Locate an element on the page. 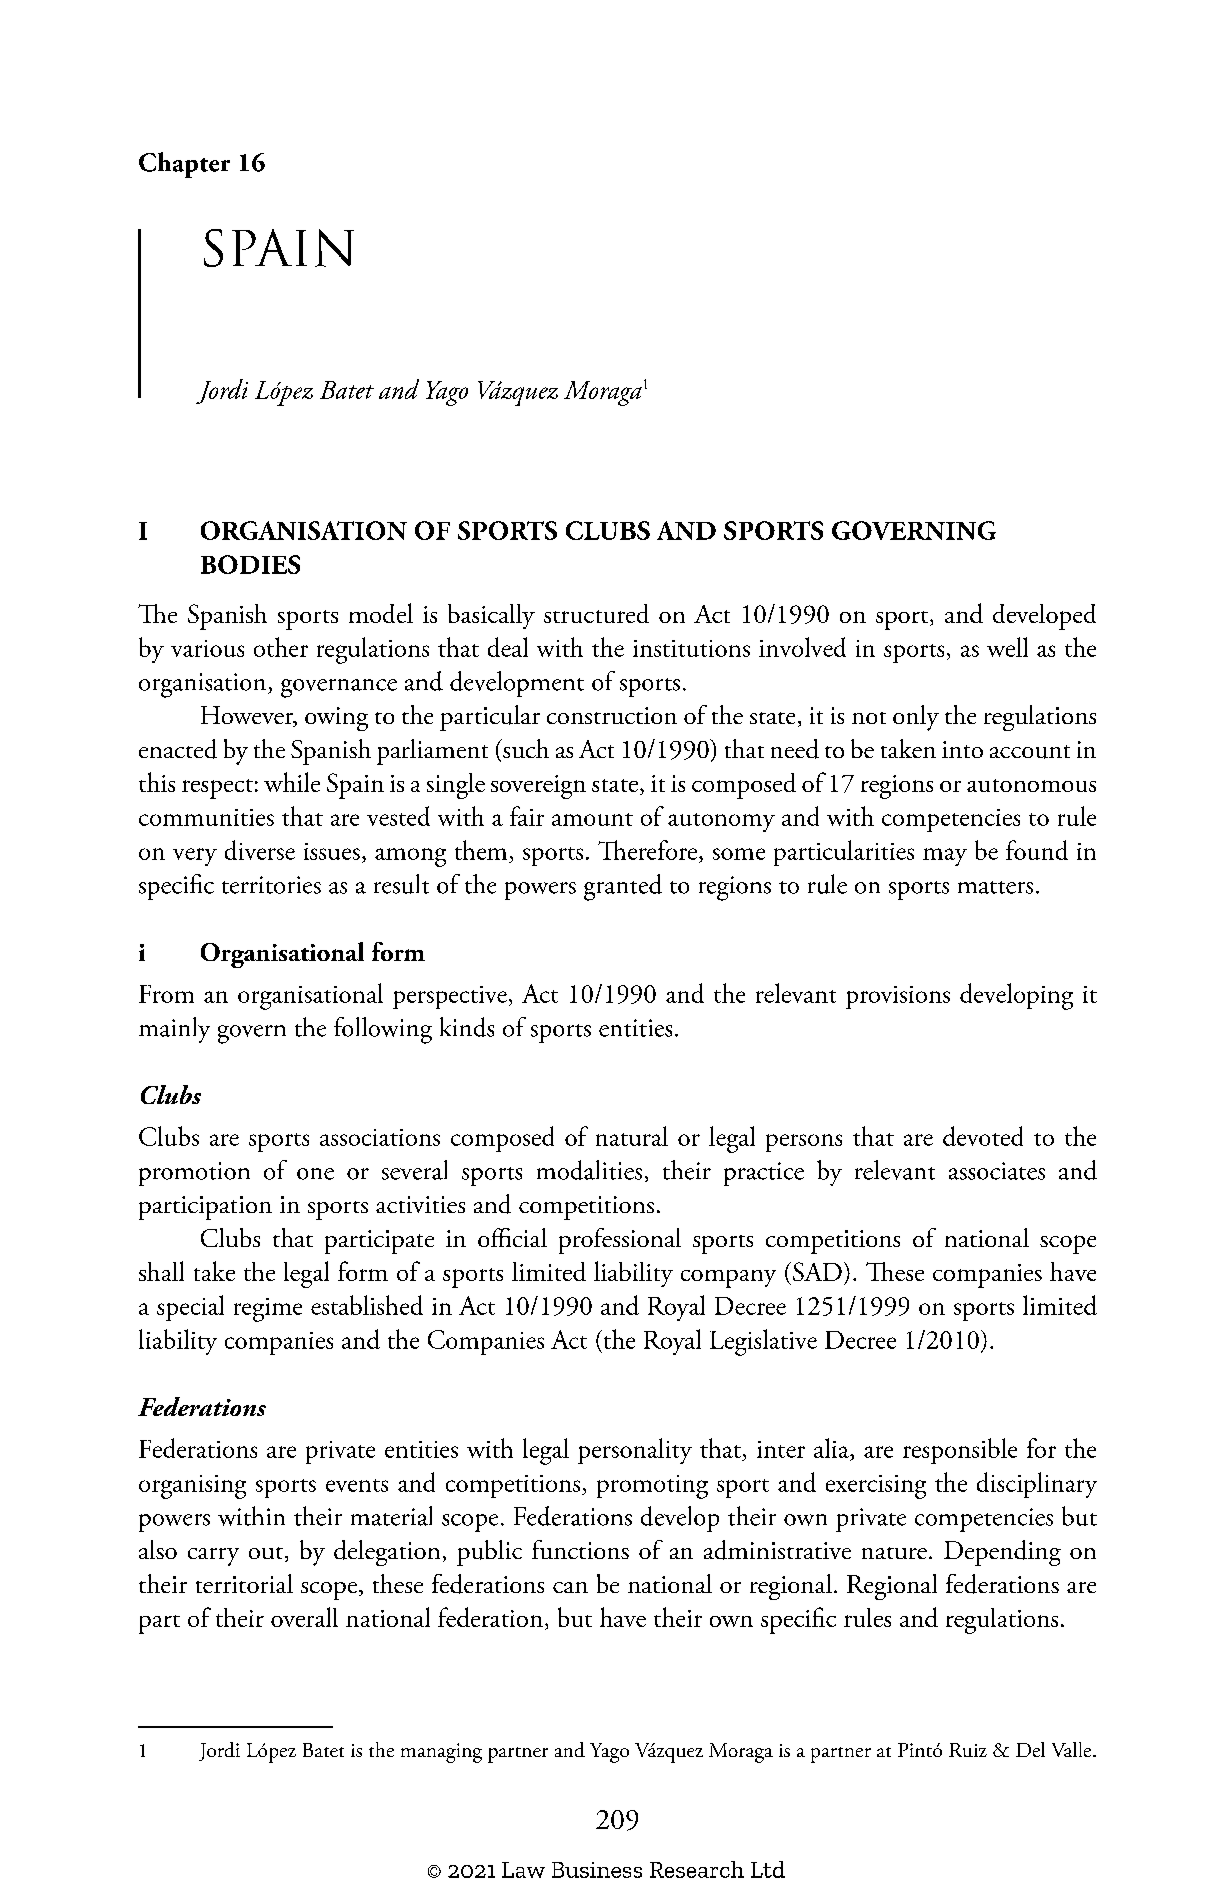 Image resolution: width=1212 pixels, height=1895 pixels. Chapter is located at coordinates (184, 165).
